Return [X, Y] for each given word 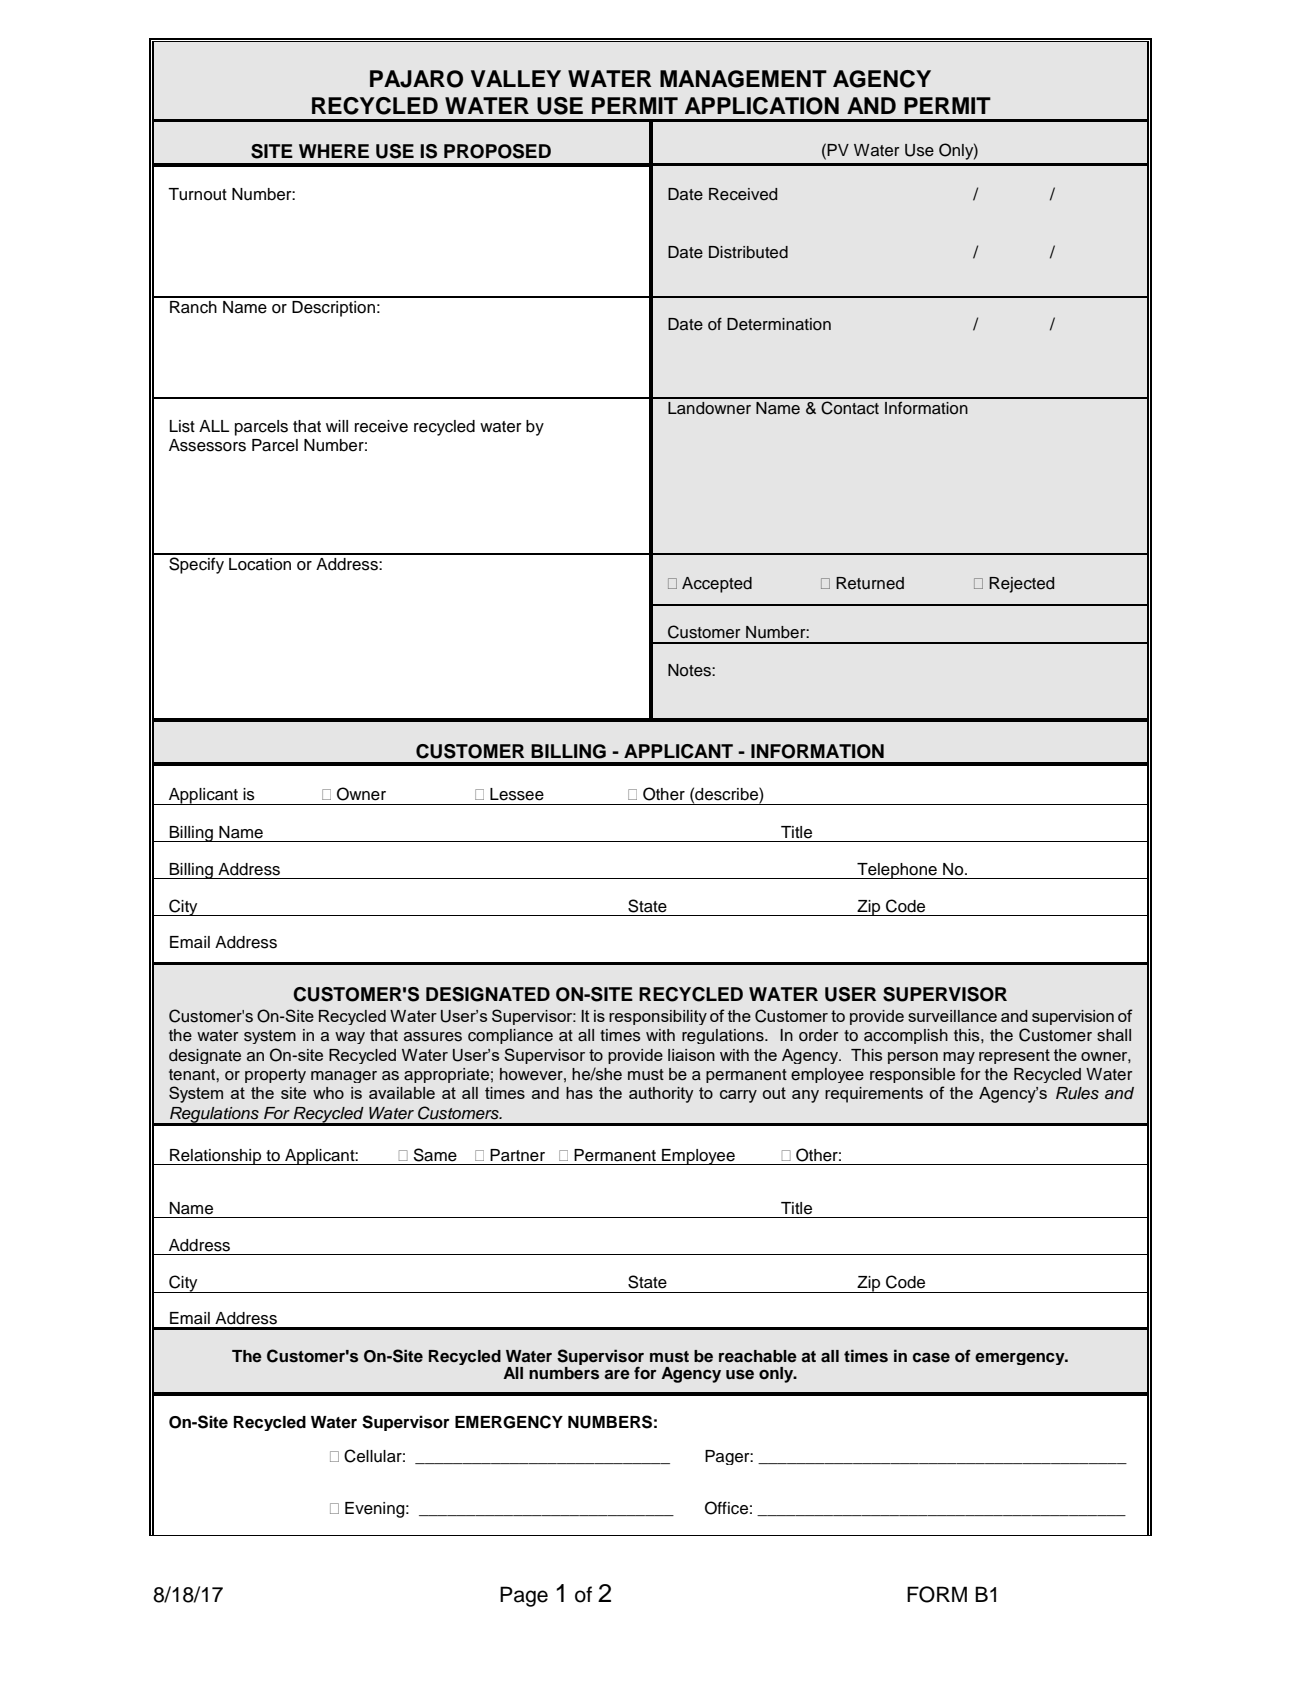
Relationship [216, 1157]
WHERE [334, 151]
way [350, 1038]
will [337, 426]
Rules [1077, 1093]
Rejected [1021, 585]
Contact [850, 408]
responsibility [658, 1017]
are [617, 1374]
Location [260, 564]
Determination [779, 324]
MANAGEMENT [743, 79]
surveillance [952, 1016]
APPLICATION [762, 106]
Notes [690, 670]
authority [661, 1095]
